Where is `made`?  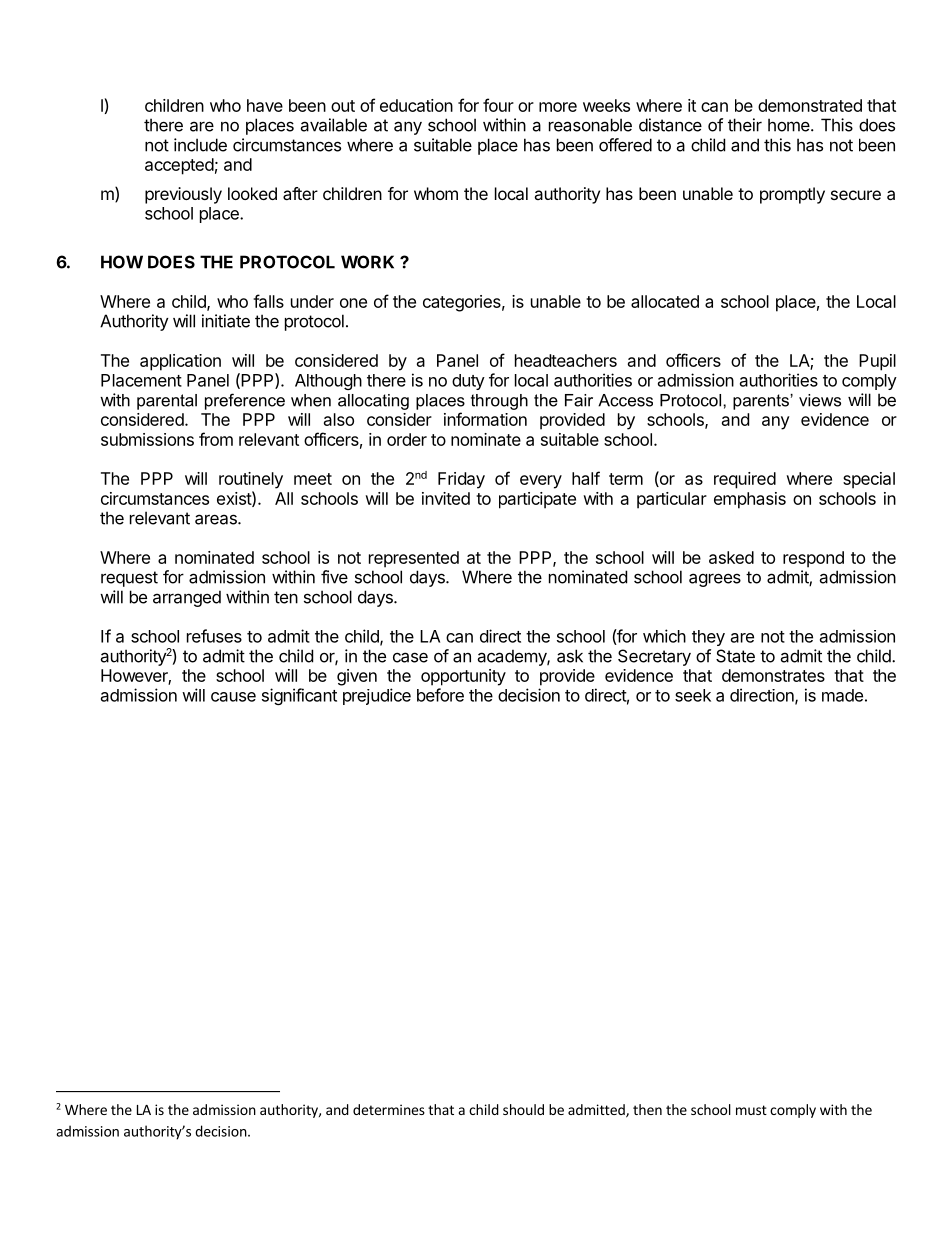 made is located at coordinates (842, 695).
